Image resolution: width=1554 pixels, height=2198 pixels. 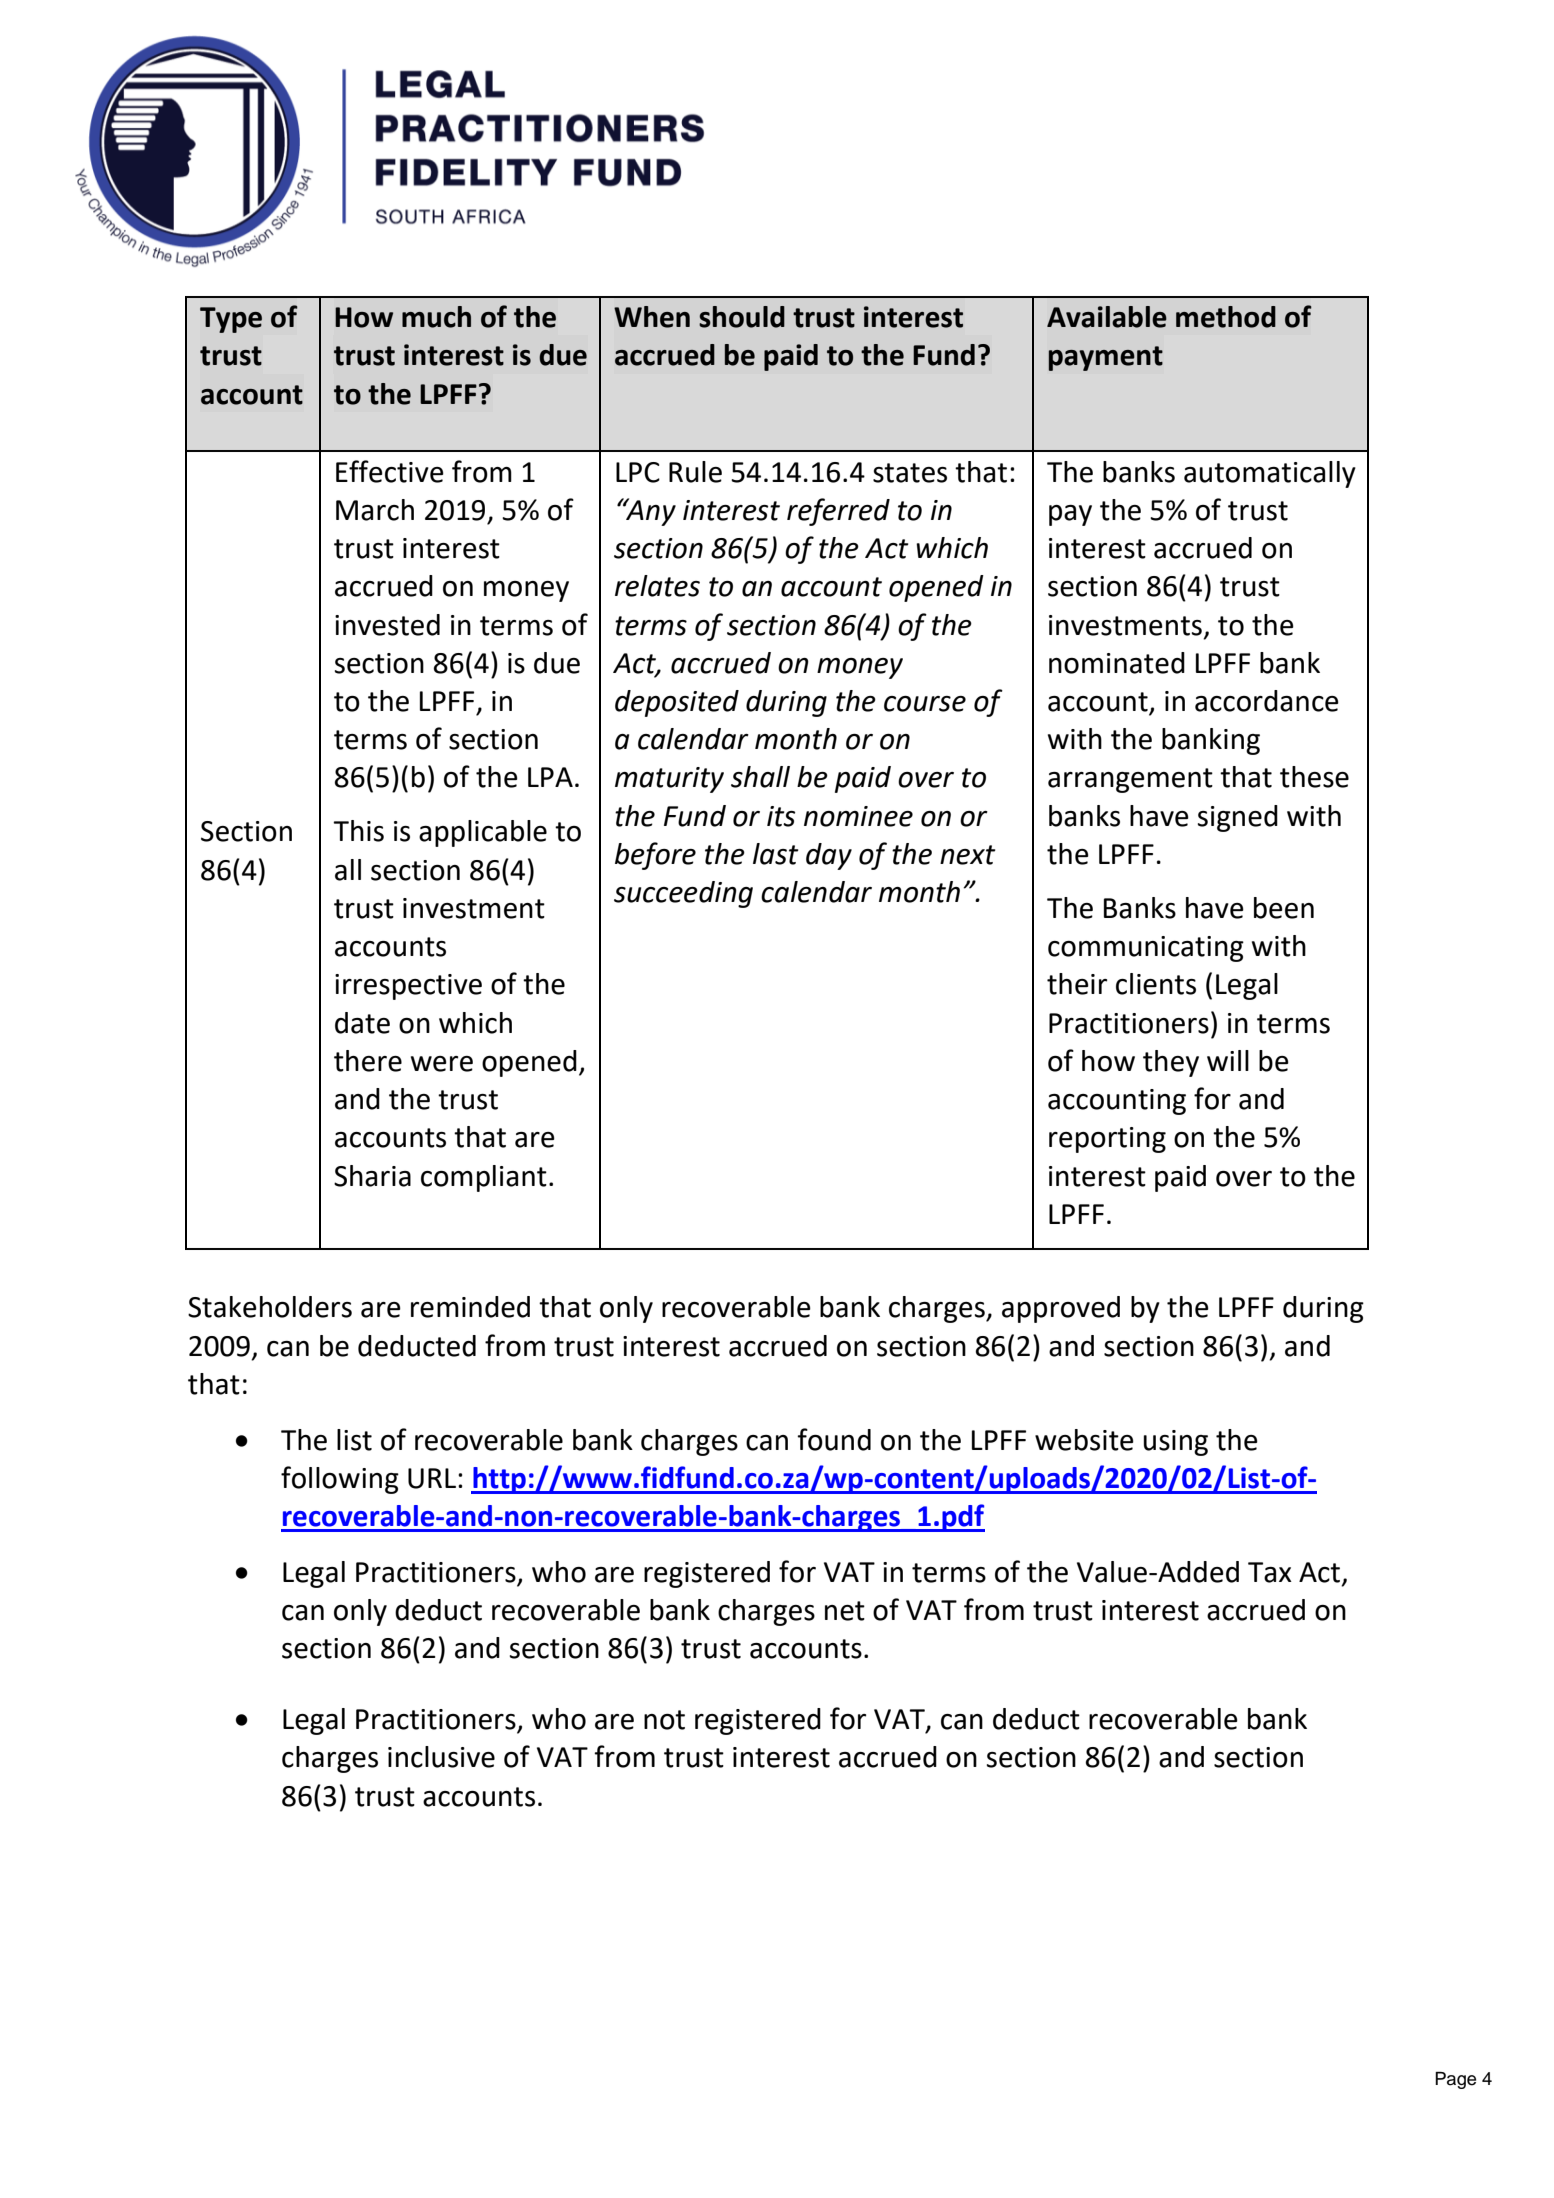 I want to click on method, so click(x=1226, y=317).
